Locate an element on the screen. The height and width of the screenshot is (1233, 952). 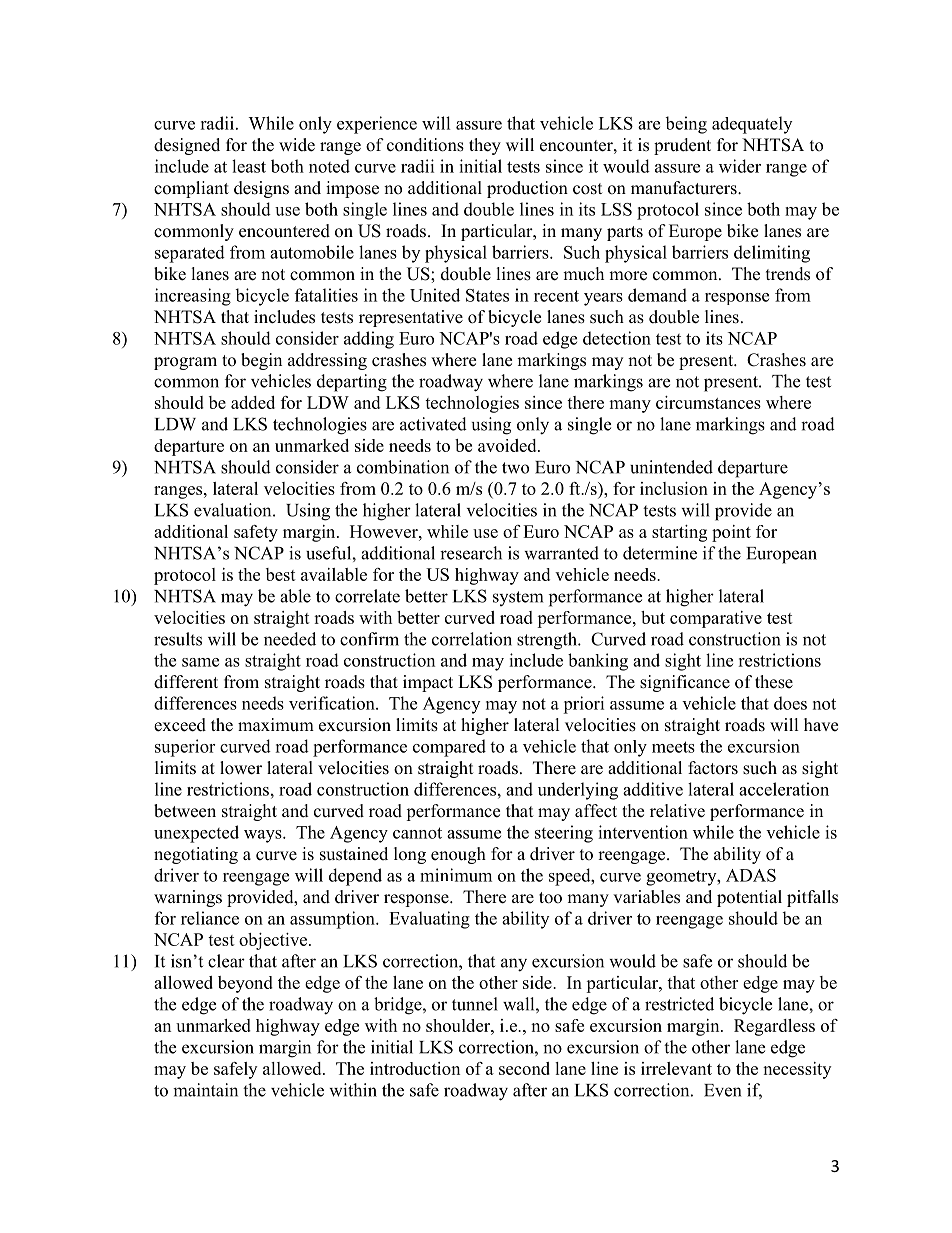
begin is located at coordinates (261, 361).
